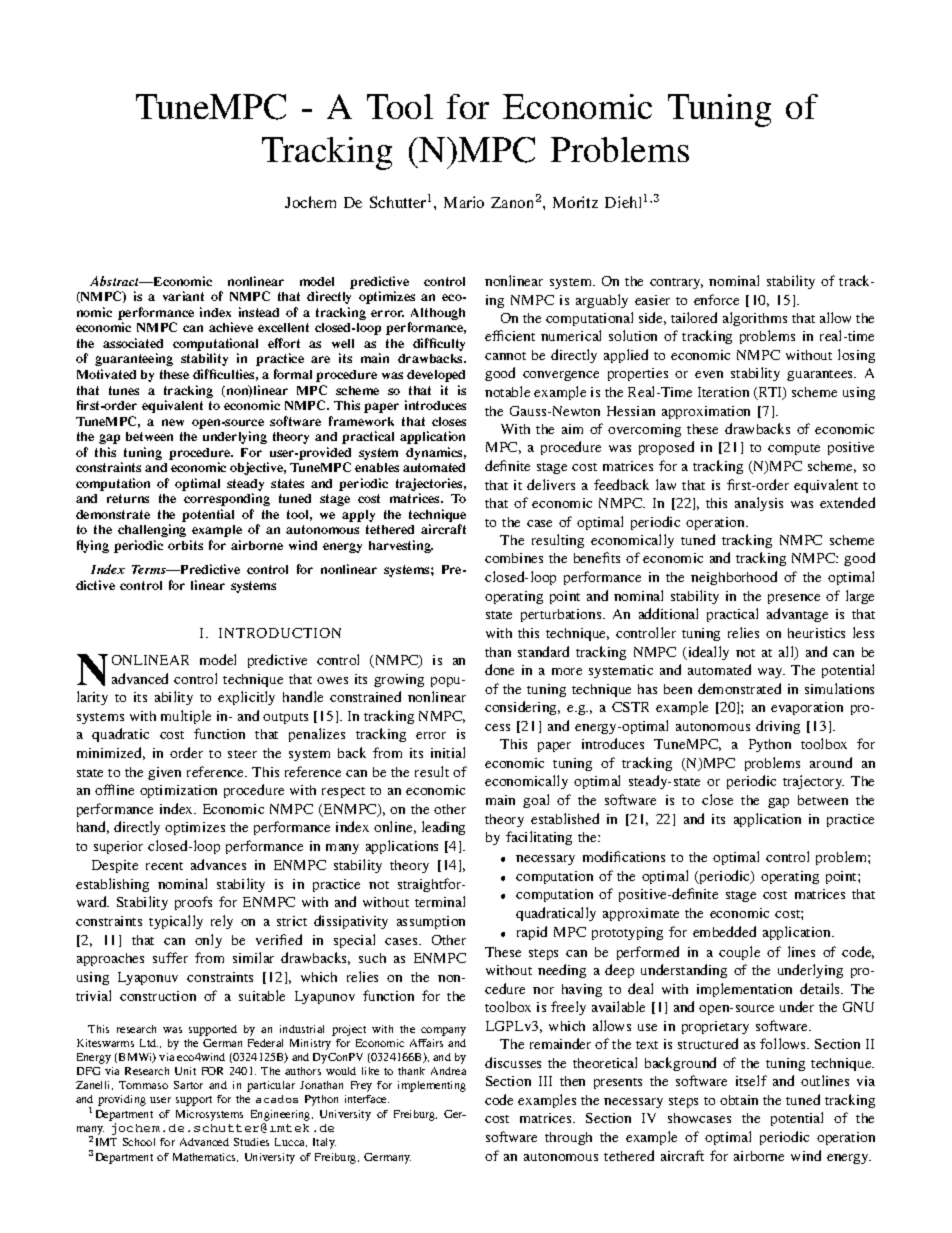  Describe the element at coordinates (183, 296) in the document. I see `variant` at that location.
